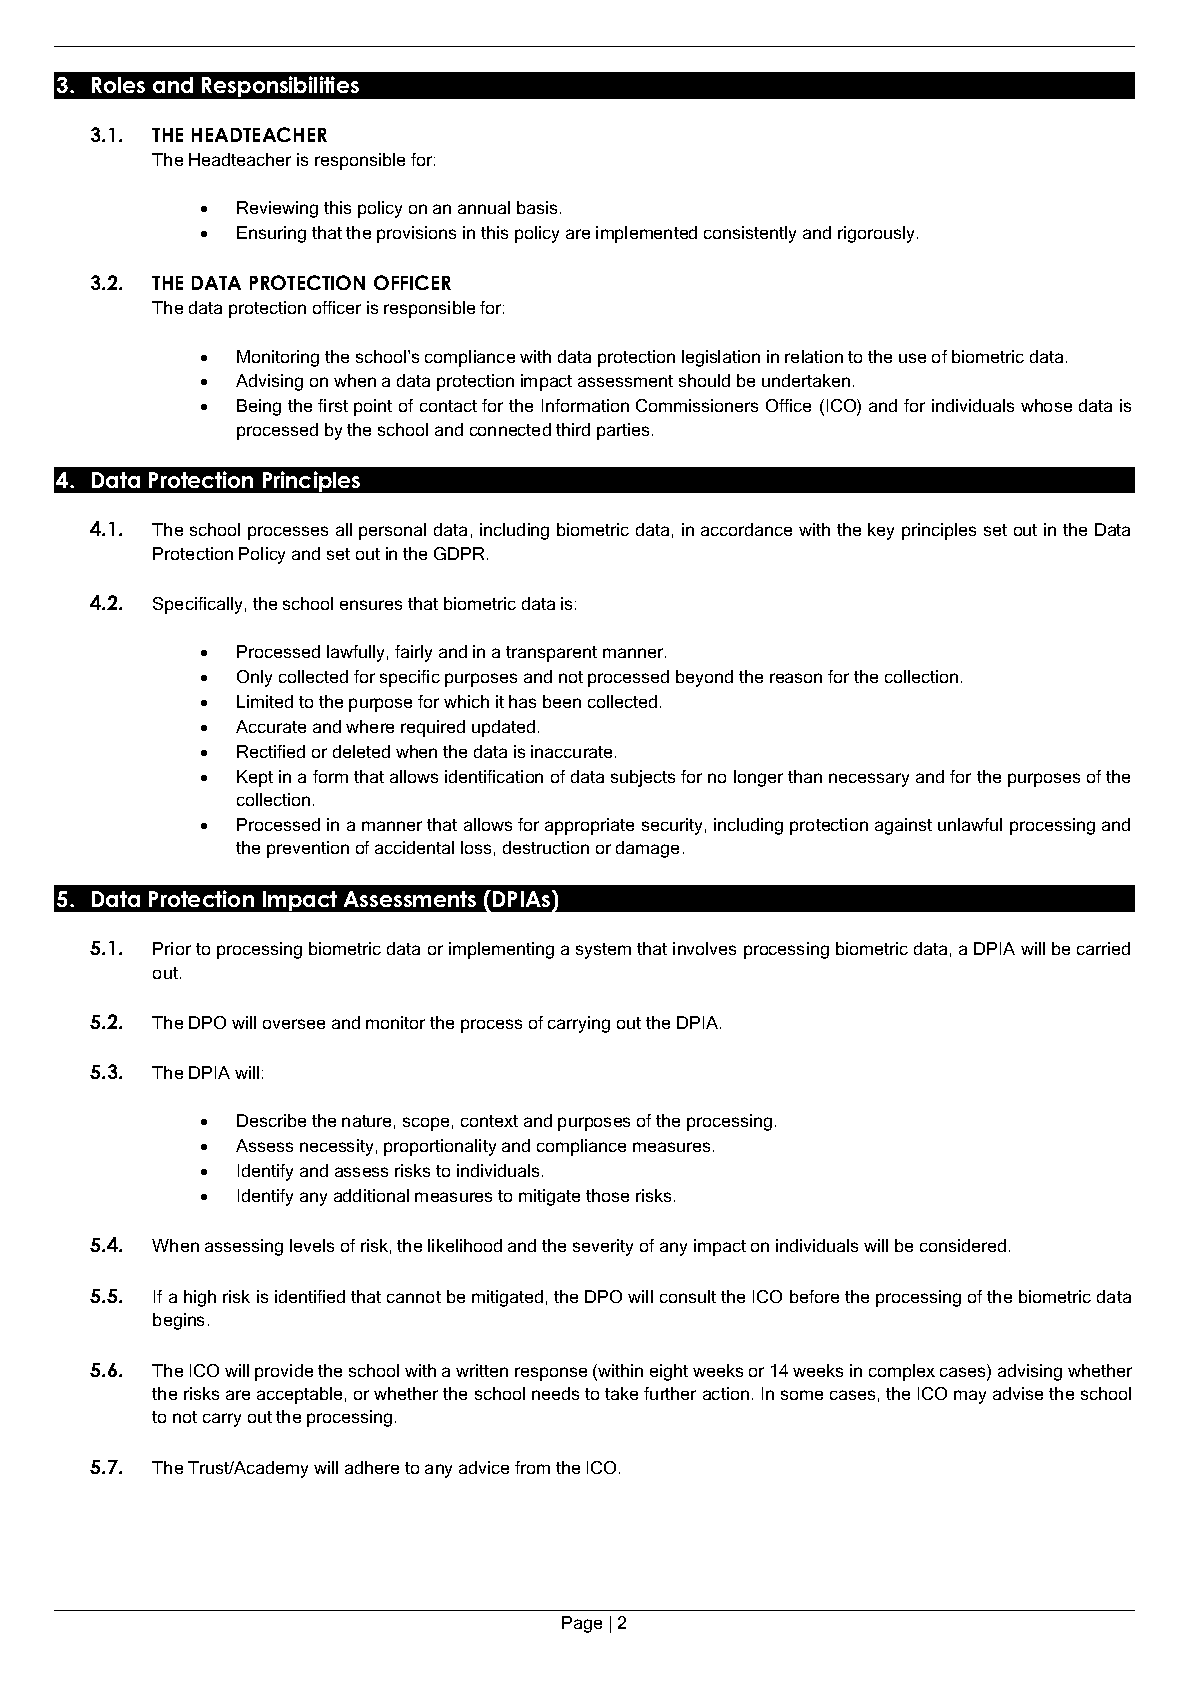  What do you see at coordinates (372, 1467) in the screenshot?
I see `adhere` at bounding box center [372, 1467].
